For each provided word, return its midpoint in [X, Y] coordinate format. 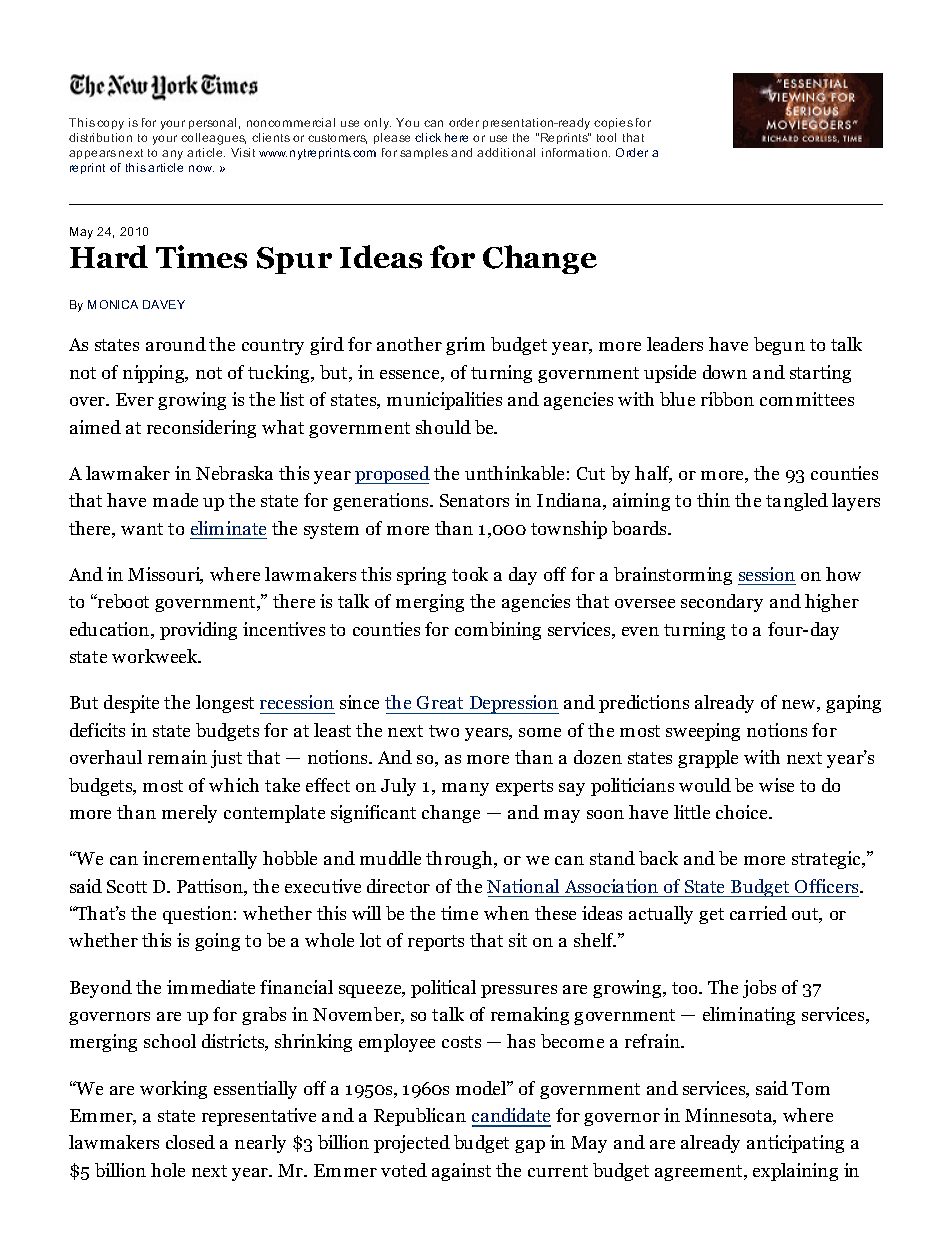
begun [779, 346]
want [142, 529]
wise [776, 785]
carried [758, 913]
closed [190, 1142]
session [767, 574]
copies [613, 123]
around [176, 344]
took [470, 574]
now [201, 168]
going [217, 942]
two [444, 731]
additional [506, 152]
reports [436, 943]
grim [465, 346]
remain [177, 757]
